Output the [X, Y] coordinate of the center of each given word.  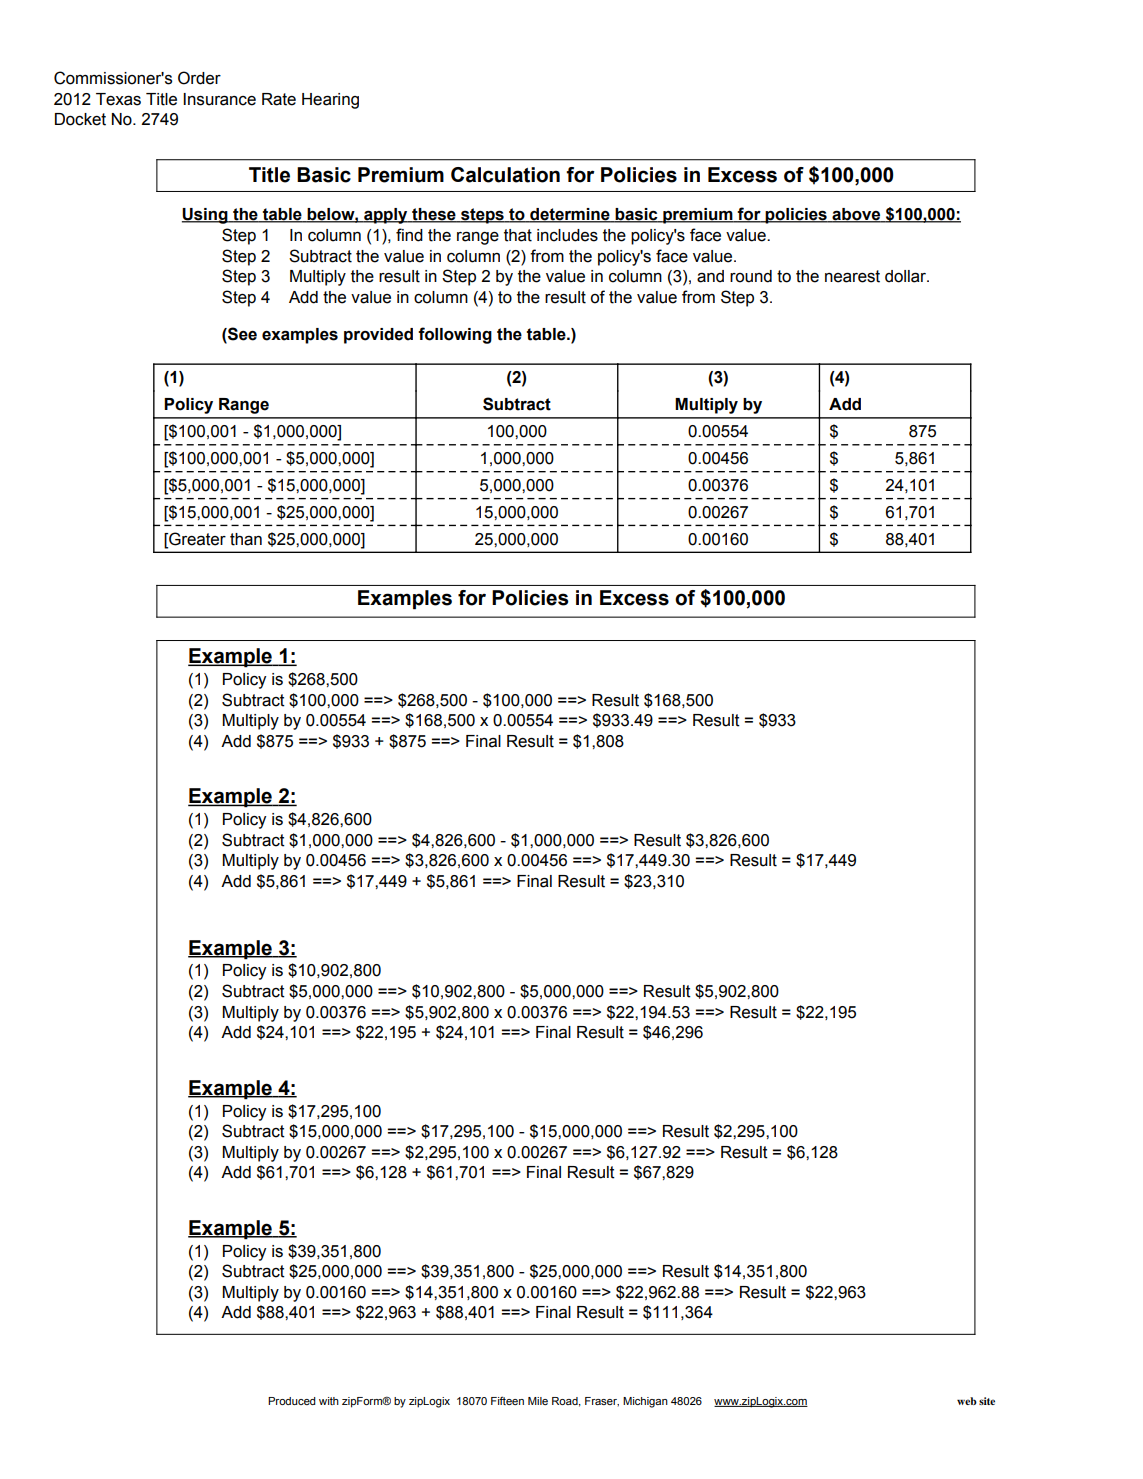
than [246, 539]
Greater [196, 539]
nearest [852, 276]
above [856, 215]
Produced [292, 1401]
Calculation [505, 175]
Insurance [219, 99]
